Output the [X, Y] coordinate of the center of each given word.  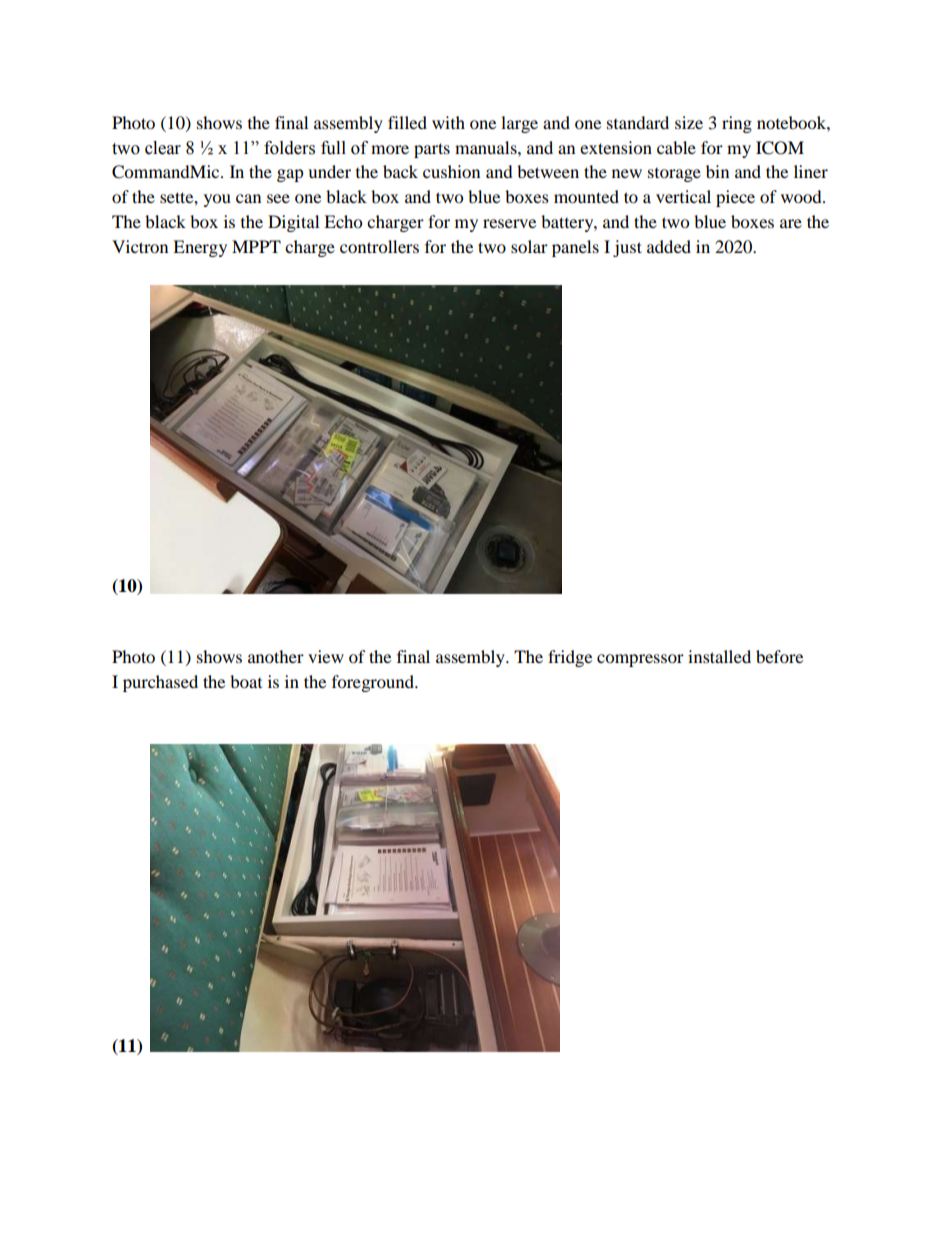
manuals [487, 147]
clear [163, 148]
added [669, 246]
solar [529, 246]
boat [246, 681]
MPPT [256, 246]
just [627, 248]
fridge [570, 658]
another [276, 656]
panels [575, 248]
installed [719, 656]
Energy [200, 248]
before [779, 656]
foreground [374, 683]
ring [737, 124]
